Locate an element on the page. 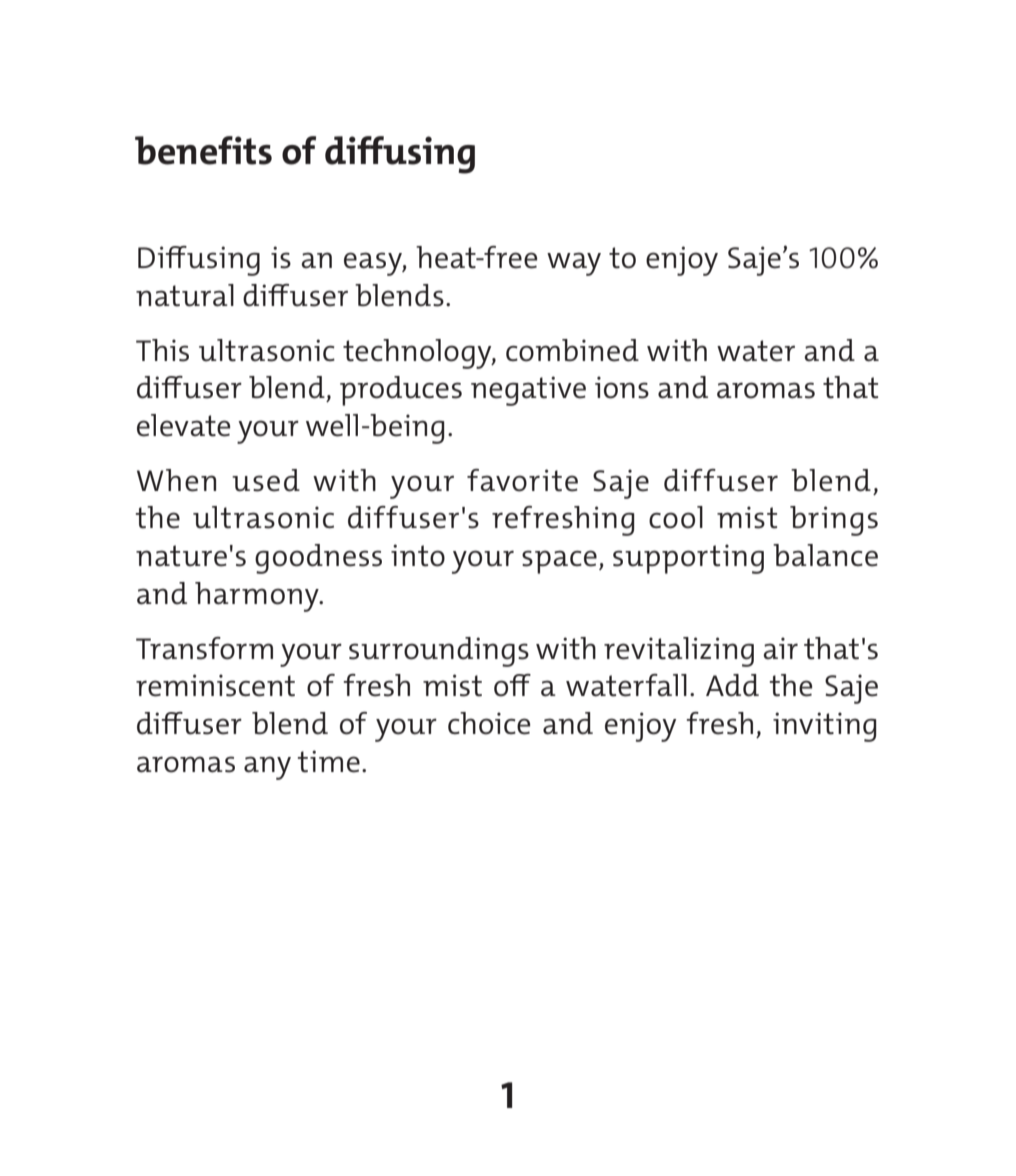 The image size is (1016, 1176). used is located at coordinates (266, 480).
